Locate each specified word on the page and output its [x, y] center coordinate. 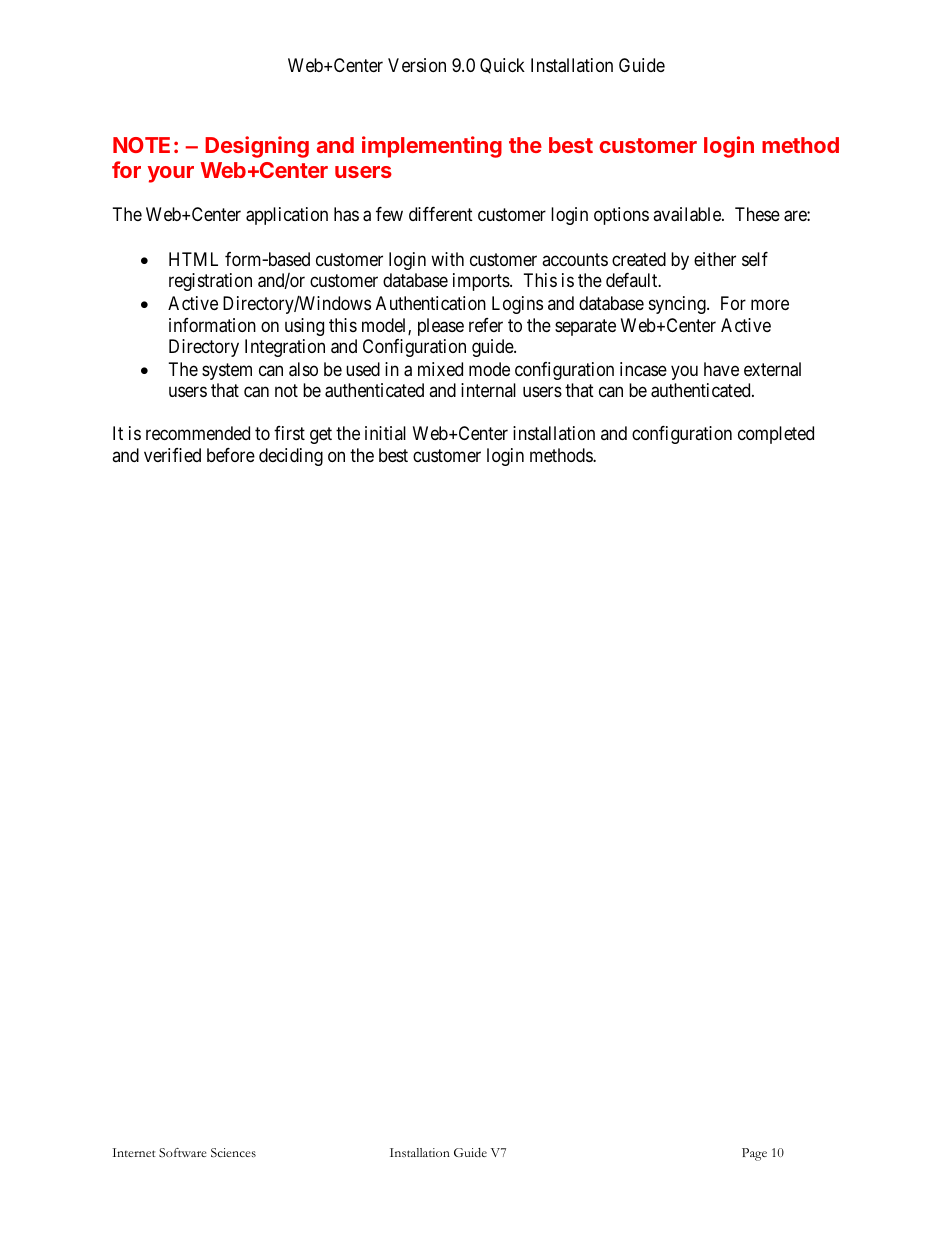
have [721, 369]
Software [182, 1152]
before [231, 455]
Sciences [233, 1153]
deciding [291, 457]
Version [417, 65]
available [688, 214]
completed [776, 435]
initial [385, 433]
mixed [440, 369]
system [227, 371]
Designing [257, 147]
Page [754, 1154]
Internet [134, 1152]
